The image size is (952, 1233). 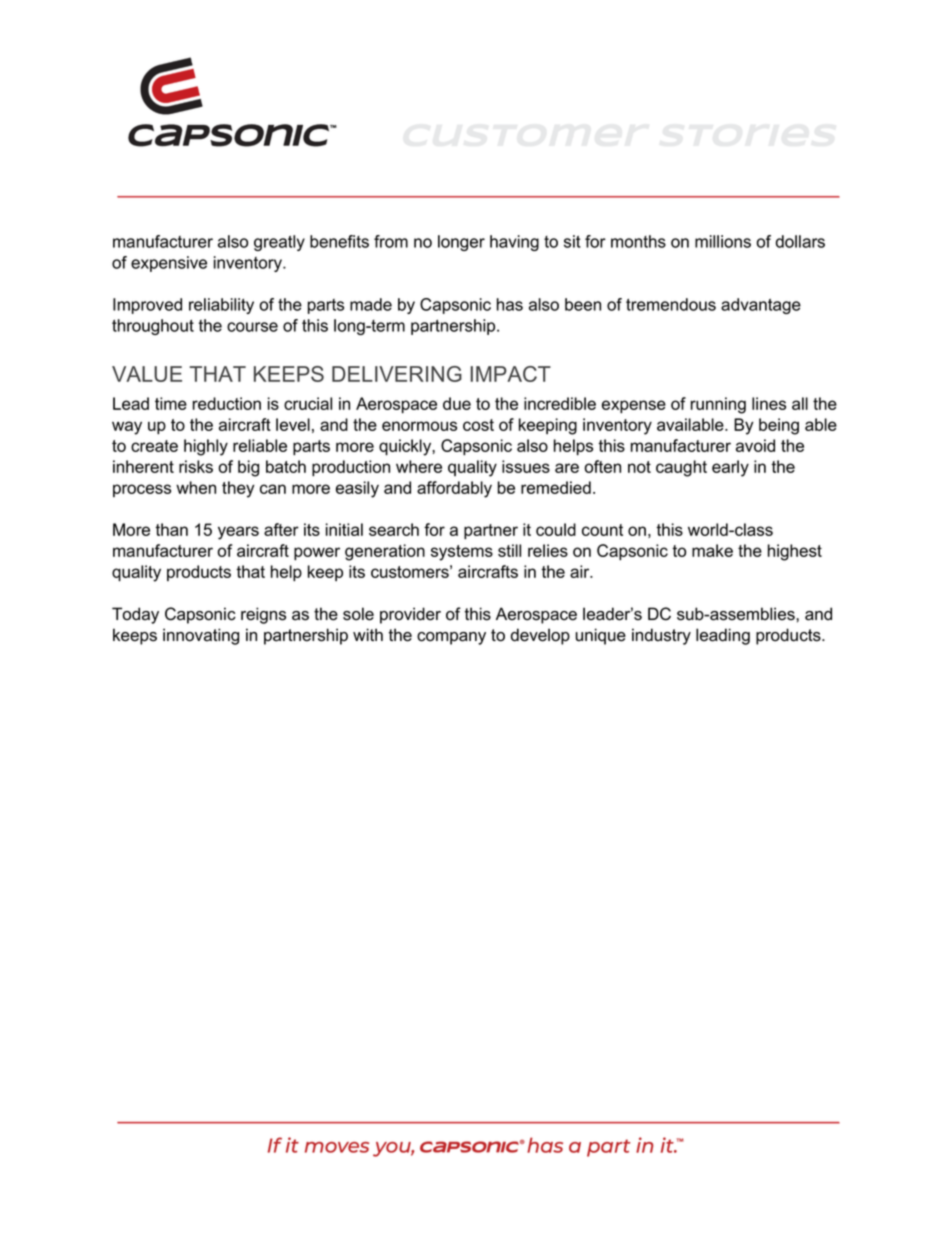 I want to click on cost, so click(x=478, y=425).
